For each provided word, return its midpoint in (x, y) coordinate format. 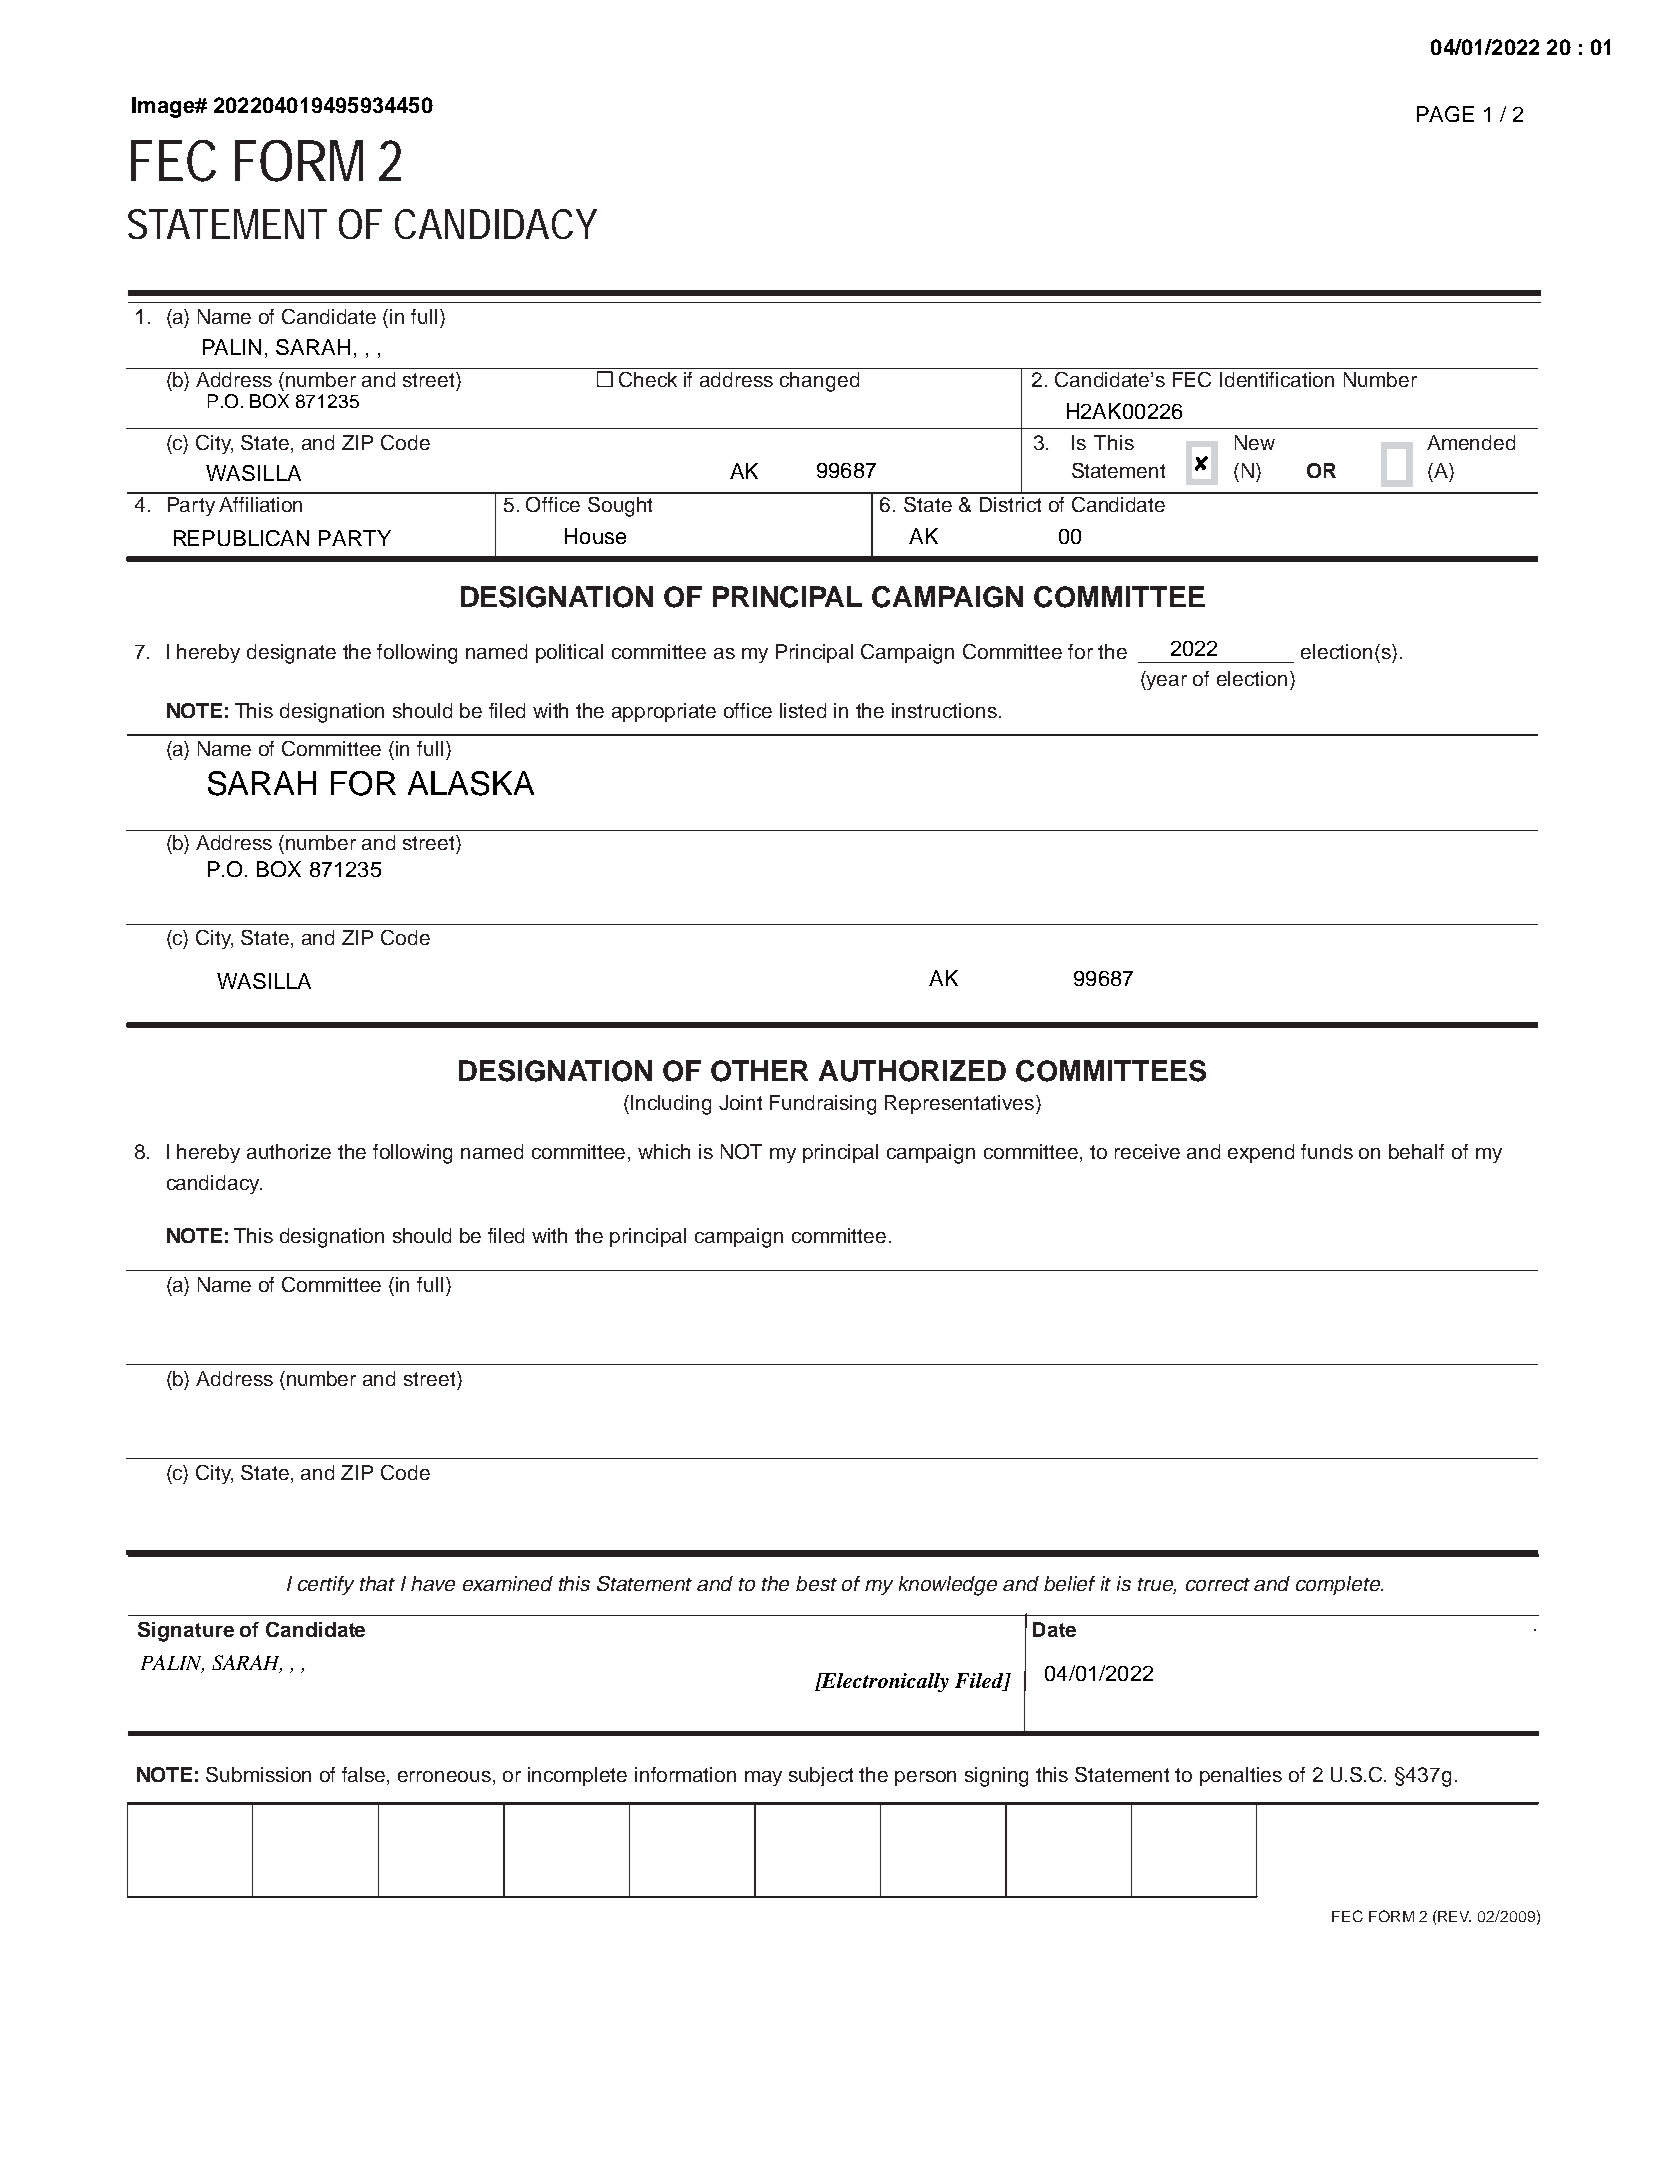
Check (648, 379)
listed (803, 710)
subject (821, 1776)
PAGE (1445, 114)
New (1255, 442)
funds (1327, 1151)
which (664, 1151)
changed (819, 382)
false (365, 1774)
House (595, 536)
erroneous (446, 1776)
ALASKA (471, 783)
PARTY (355, 538)
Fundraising (823, 1105)
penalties (1241, 1776)
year (1166, 682)
